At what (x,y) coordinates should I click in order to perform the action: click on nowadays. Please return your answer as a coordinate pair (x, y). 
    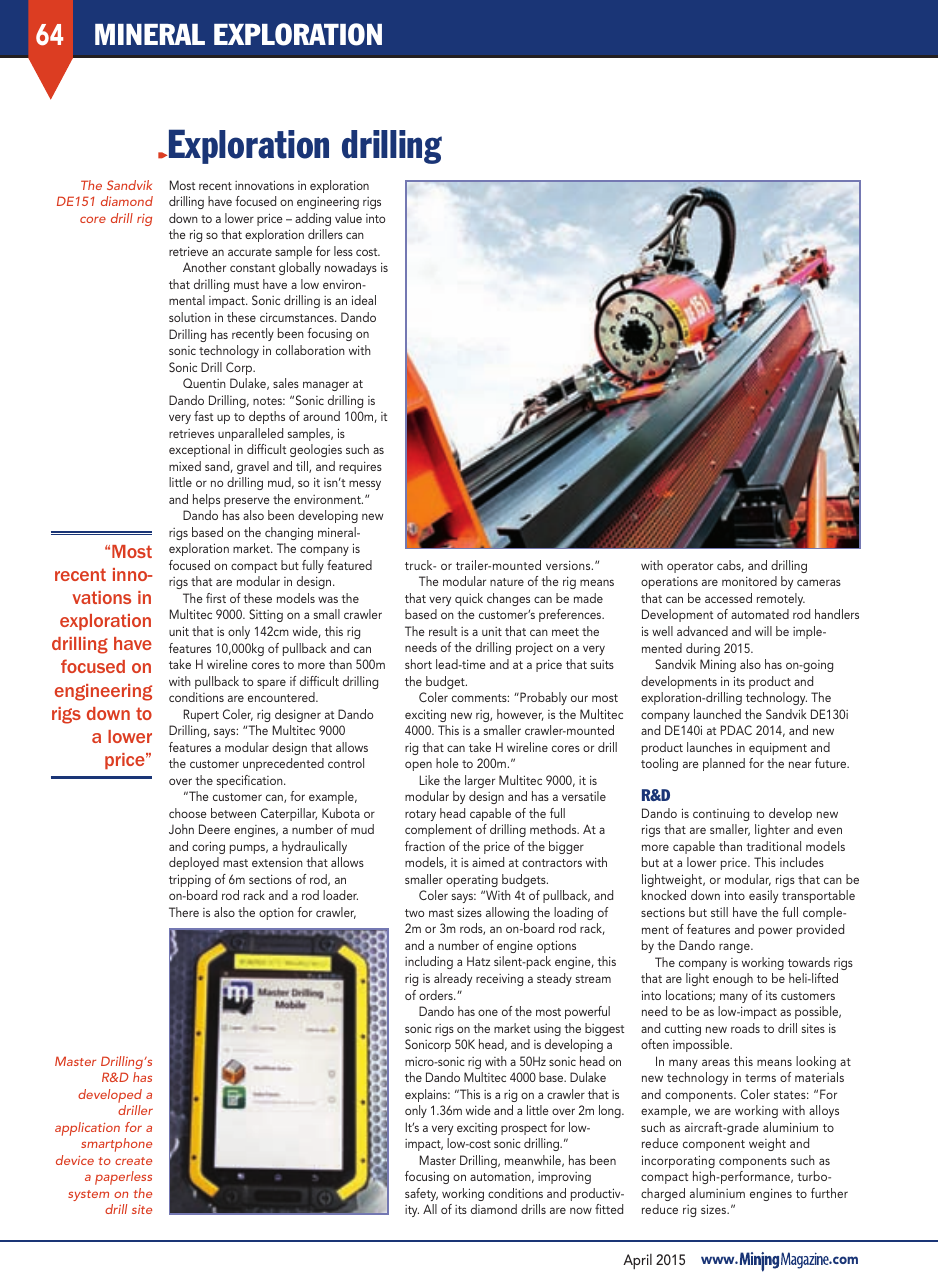
    Looking at the image, I should click on (351, 268).
